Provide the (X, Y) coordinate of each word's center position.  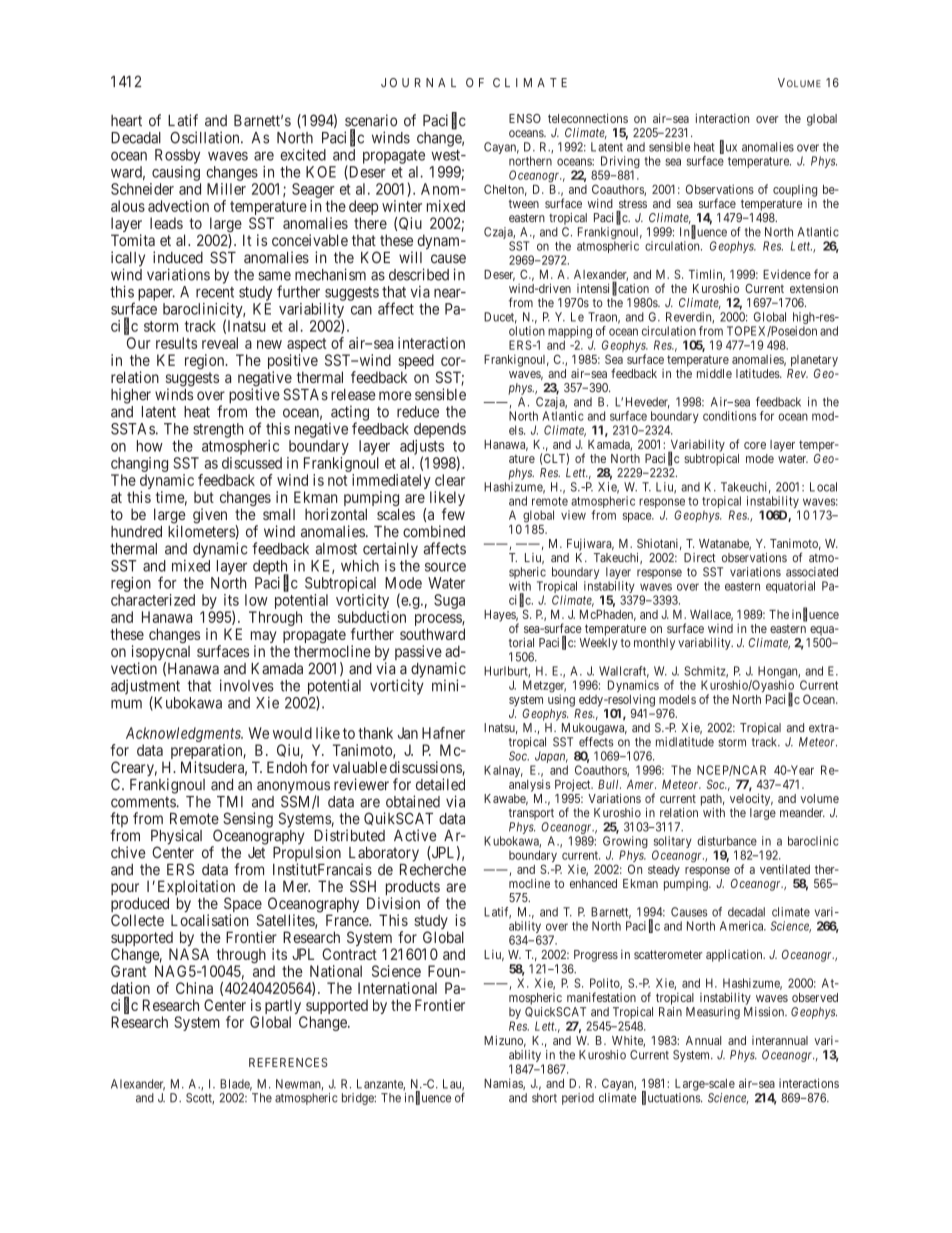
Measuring (713, 1013)
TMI (230, 802)
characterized (153, 600)
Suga (449, 601)
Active (415, 835)
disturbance (727, 841)
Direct (700, 558)
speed (416, 363)
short (544, 1098)
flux (728, 147)
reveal (220, 343)
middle (714, 373)
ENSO (525, 118)
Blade (236, 1085)
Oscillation (206, 137)
